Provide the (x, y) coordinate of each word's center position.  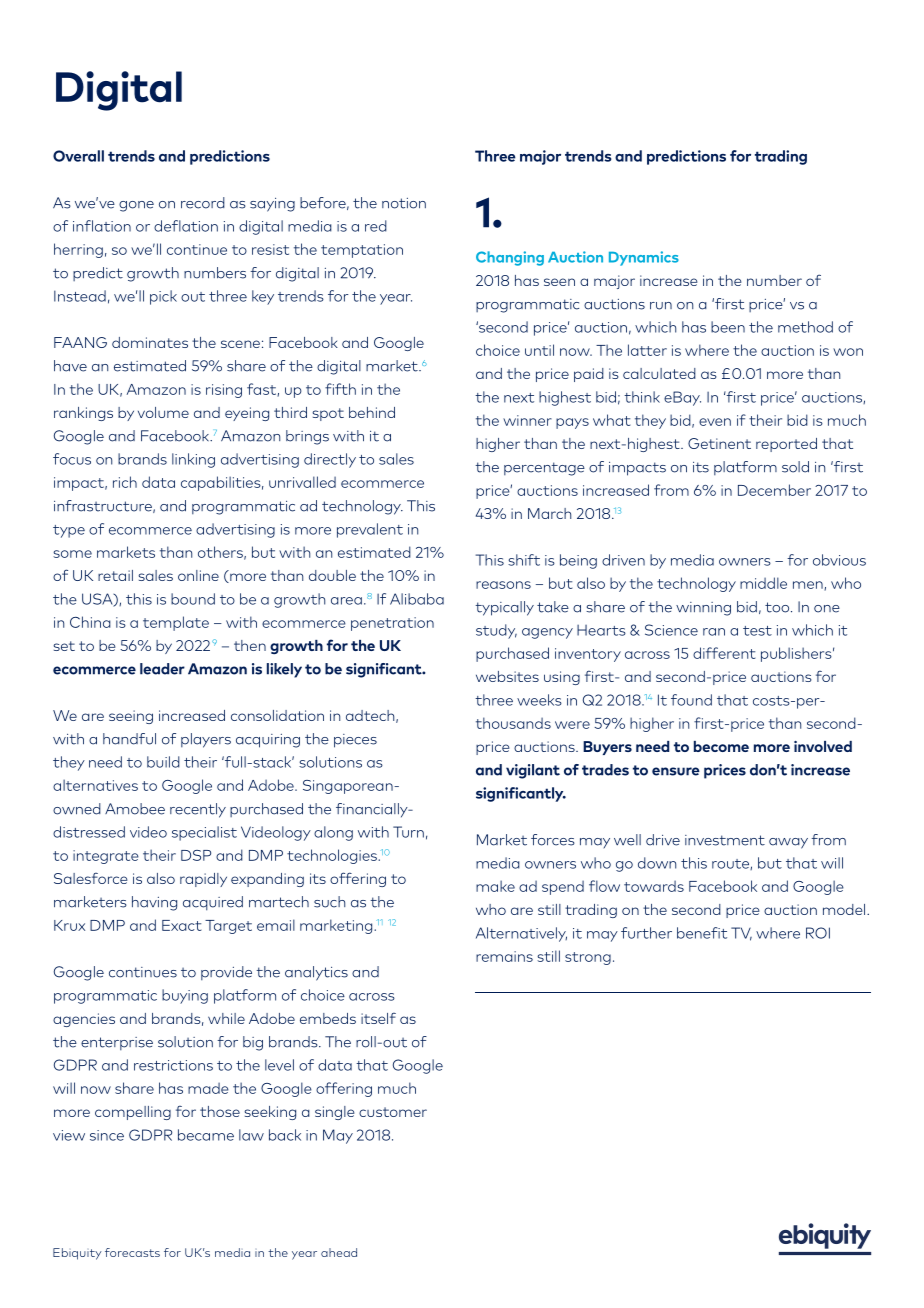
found (691, 700)
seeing (131, 717)
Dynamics (644, 258)
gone (136, 206)
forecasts (132, 1252)
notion (404, 203)
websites (507, 676)
